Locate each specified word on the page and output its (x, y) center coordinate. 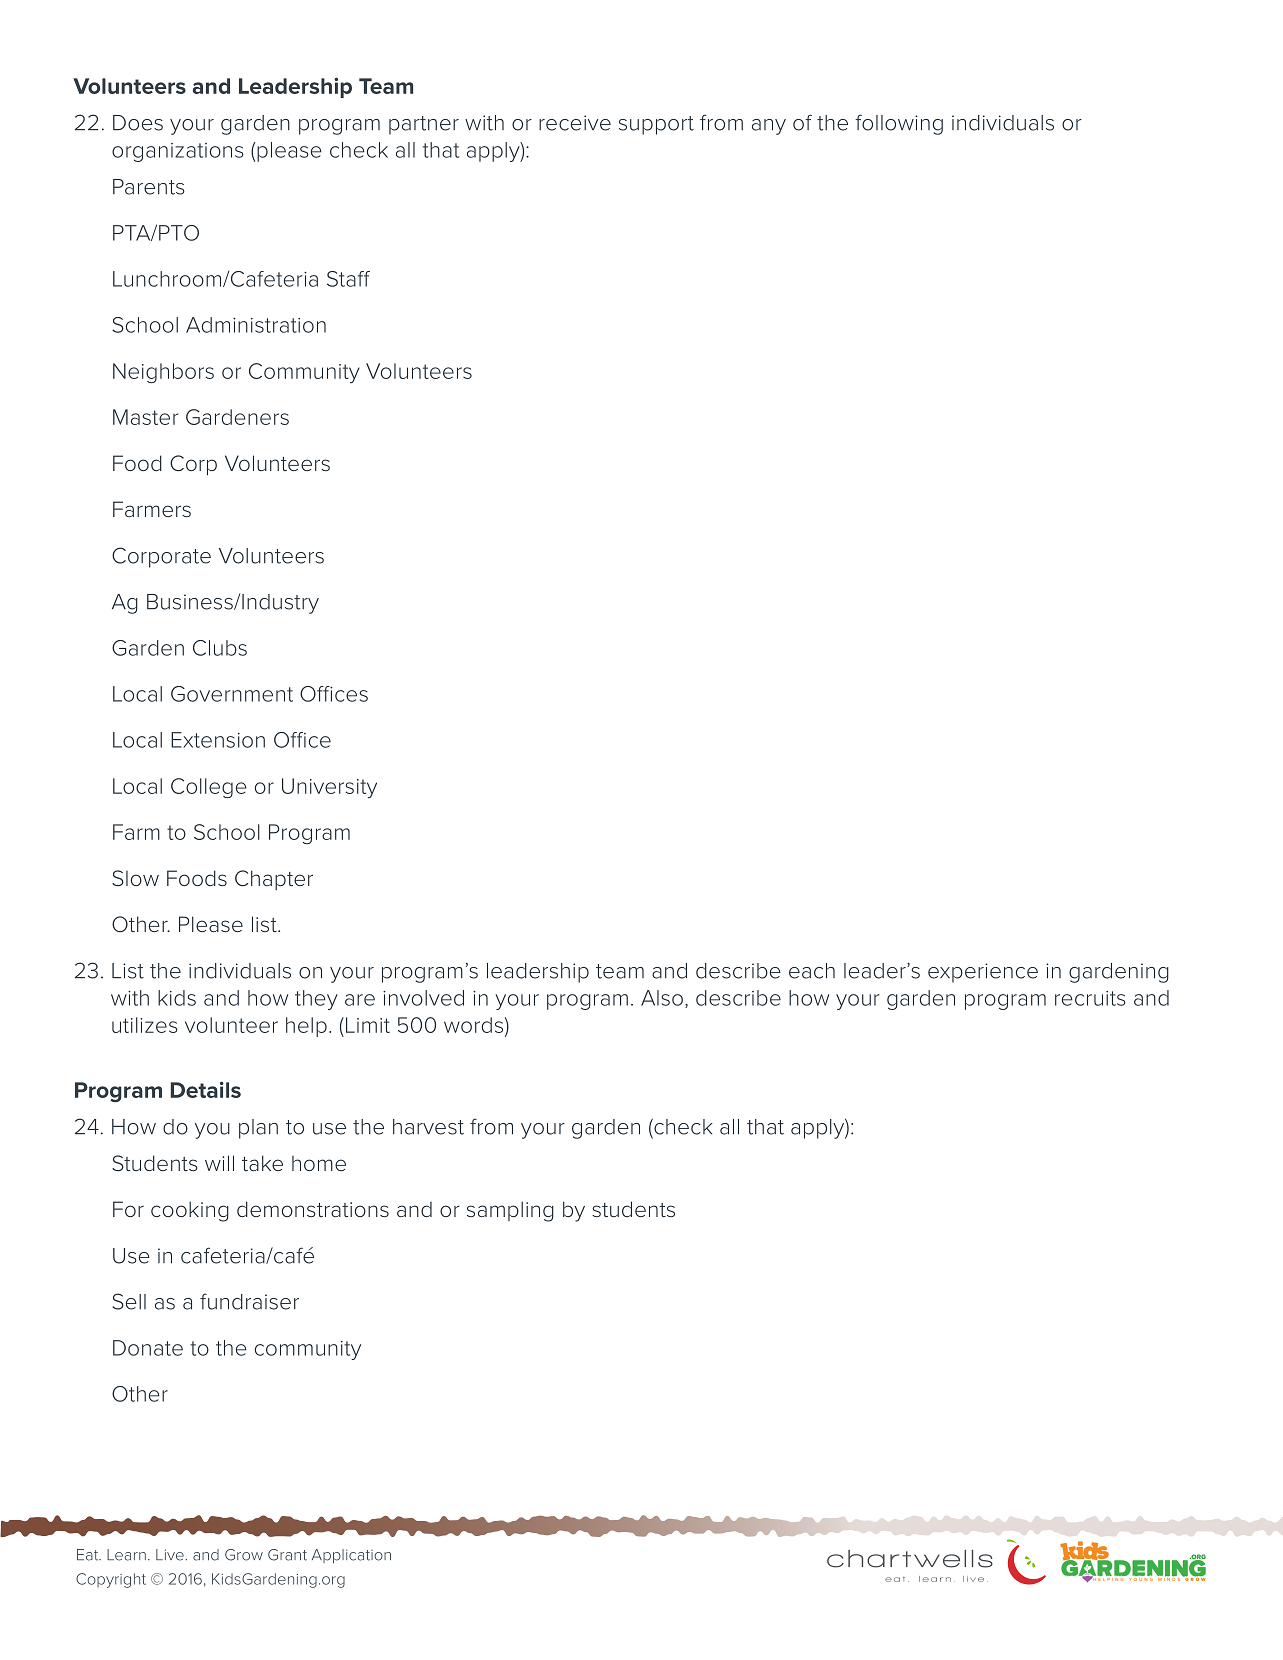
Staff (348, 279)
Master (145, 417)
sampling (510, 1211)
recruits (1090, 998)
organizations (178, 152)
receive (575, 123)
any (769, 127)
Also (662, 998)
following (899, 124)
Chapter (274, 880)
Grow (244, 1555)
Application (351, 1556)
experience (983, 973)
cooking (190, 1211)
